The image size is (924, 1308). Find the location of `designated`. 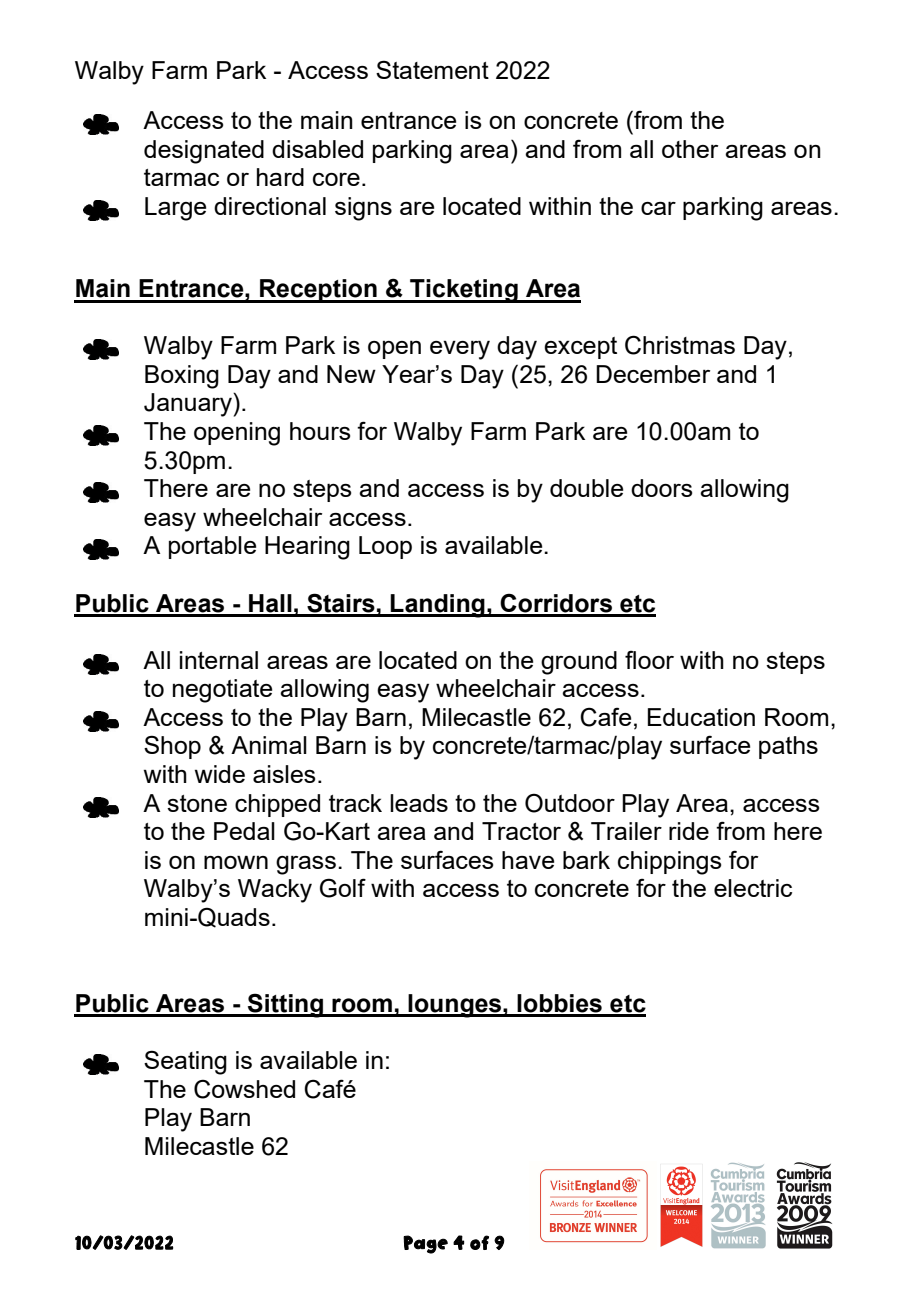

designated is located at coordinates (204, 152).
